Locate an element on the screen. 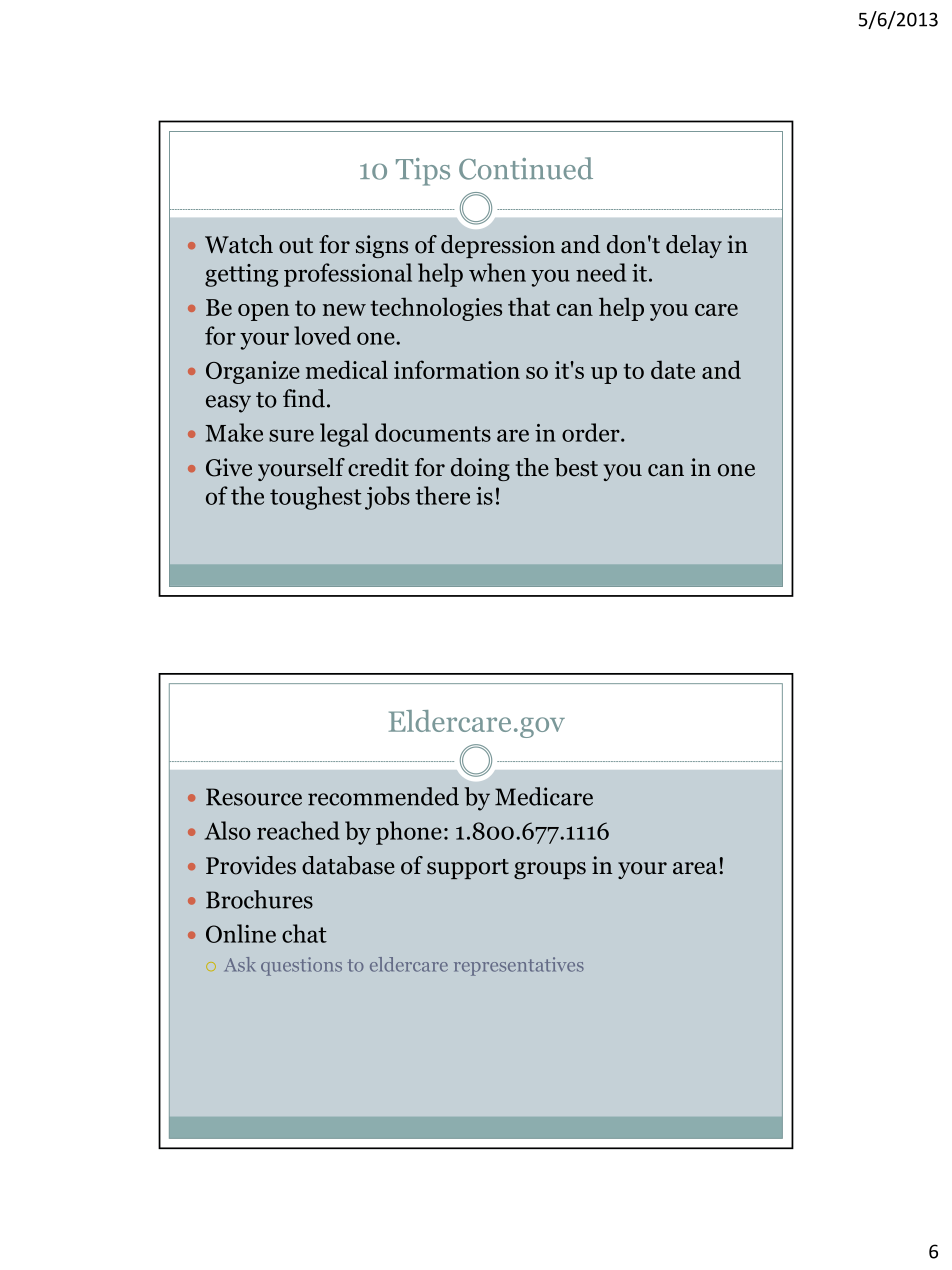  documents is located at coordinates (433, 432).
